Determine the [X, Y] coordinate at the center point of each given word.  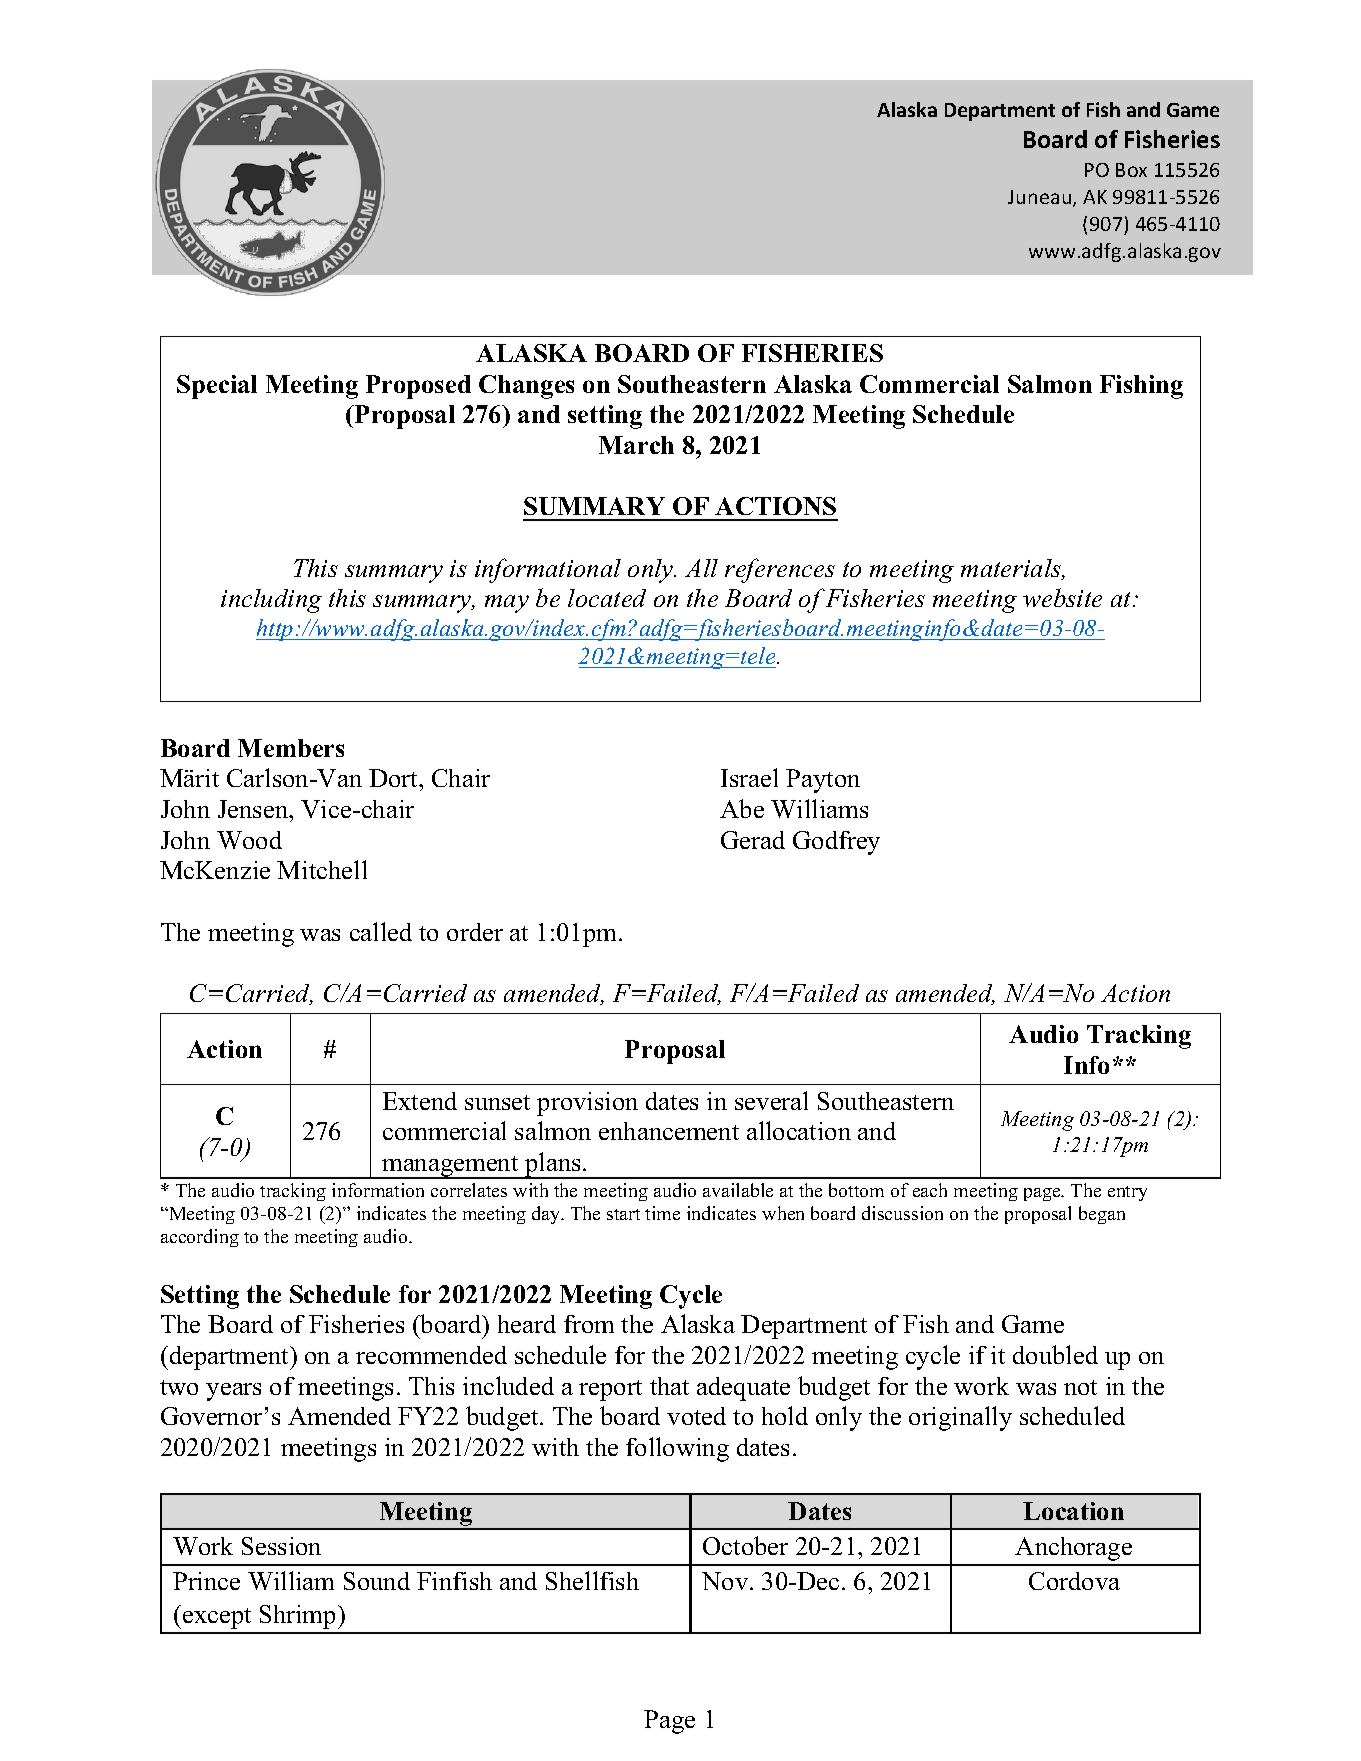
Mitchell [322, 869]
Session [281, 1546]
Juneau [1041, 198]
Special [217, 387]
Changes [526, 387]
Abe [742, 808]
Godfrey [836, 843]
